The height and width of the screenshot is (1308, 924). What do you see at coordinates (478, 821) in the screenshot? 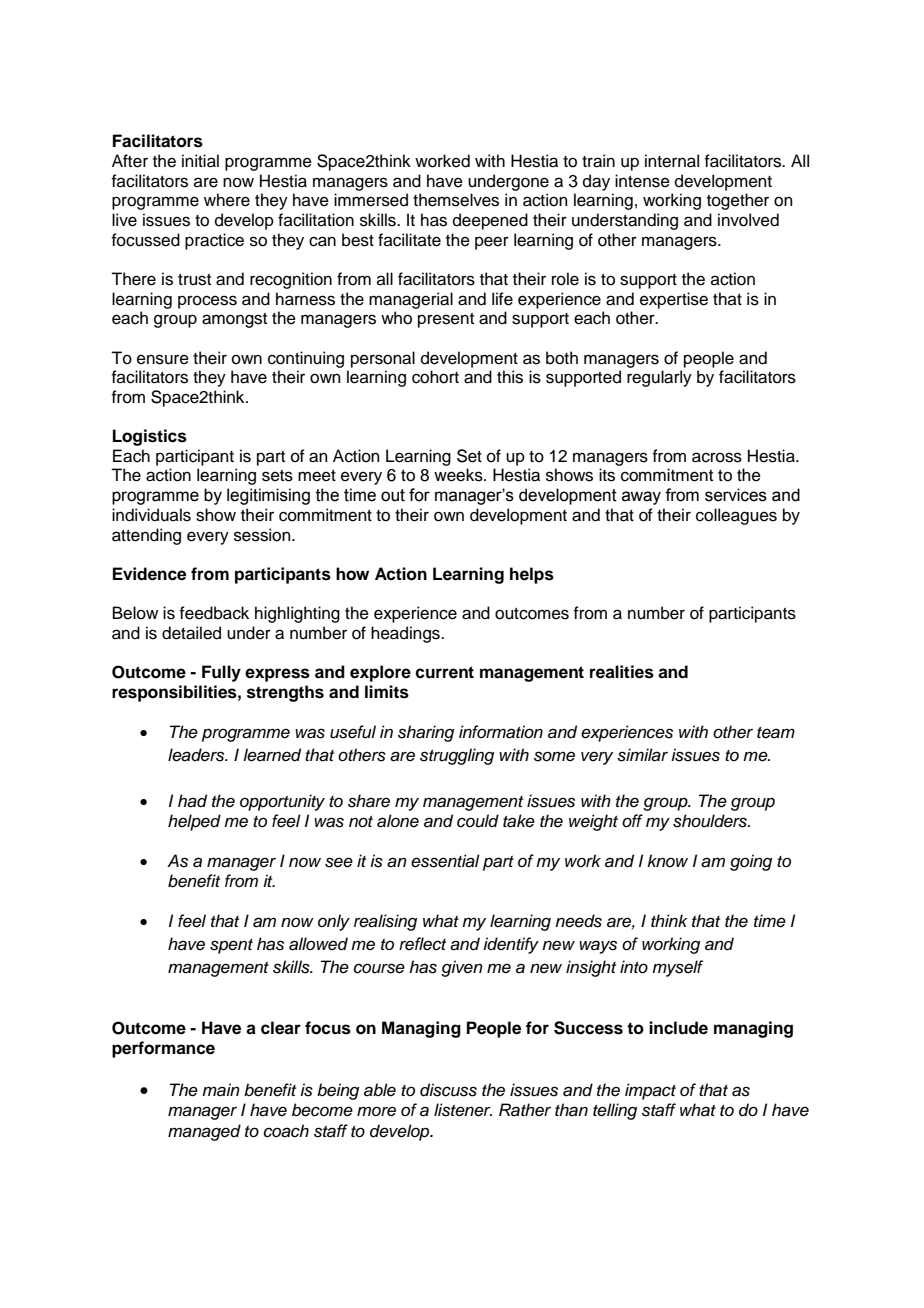
I see `could` at bounding box center [478, 821].
